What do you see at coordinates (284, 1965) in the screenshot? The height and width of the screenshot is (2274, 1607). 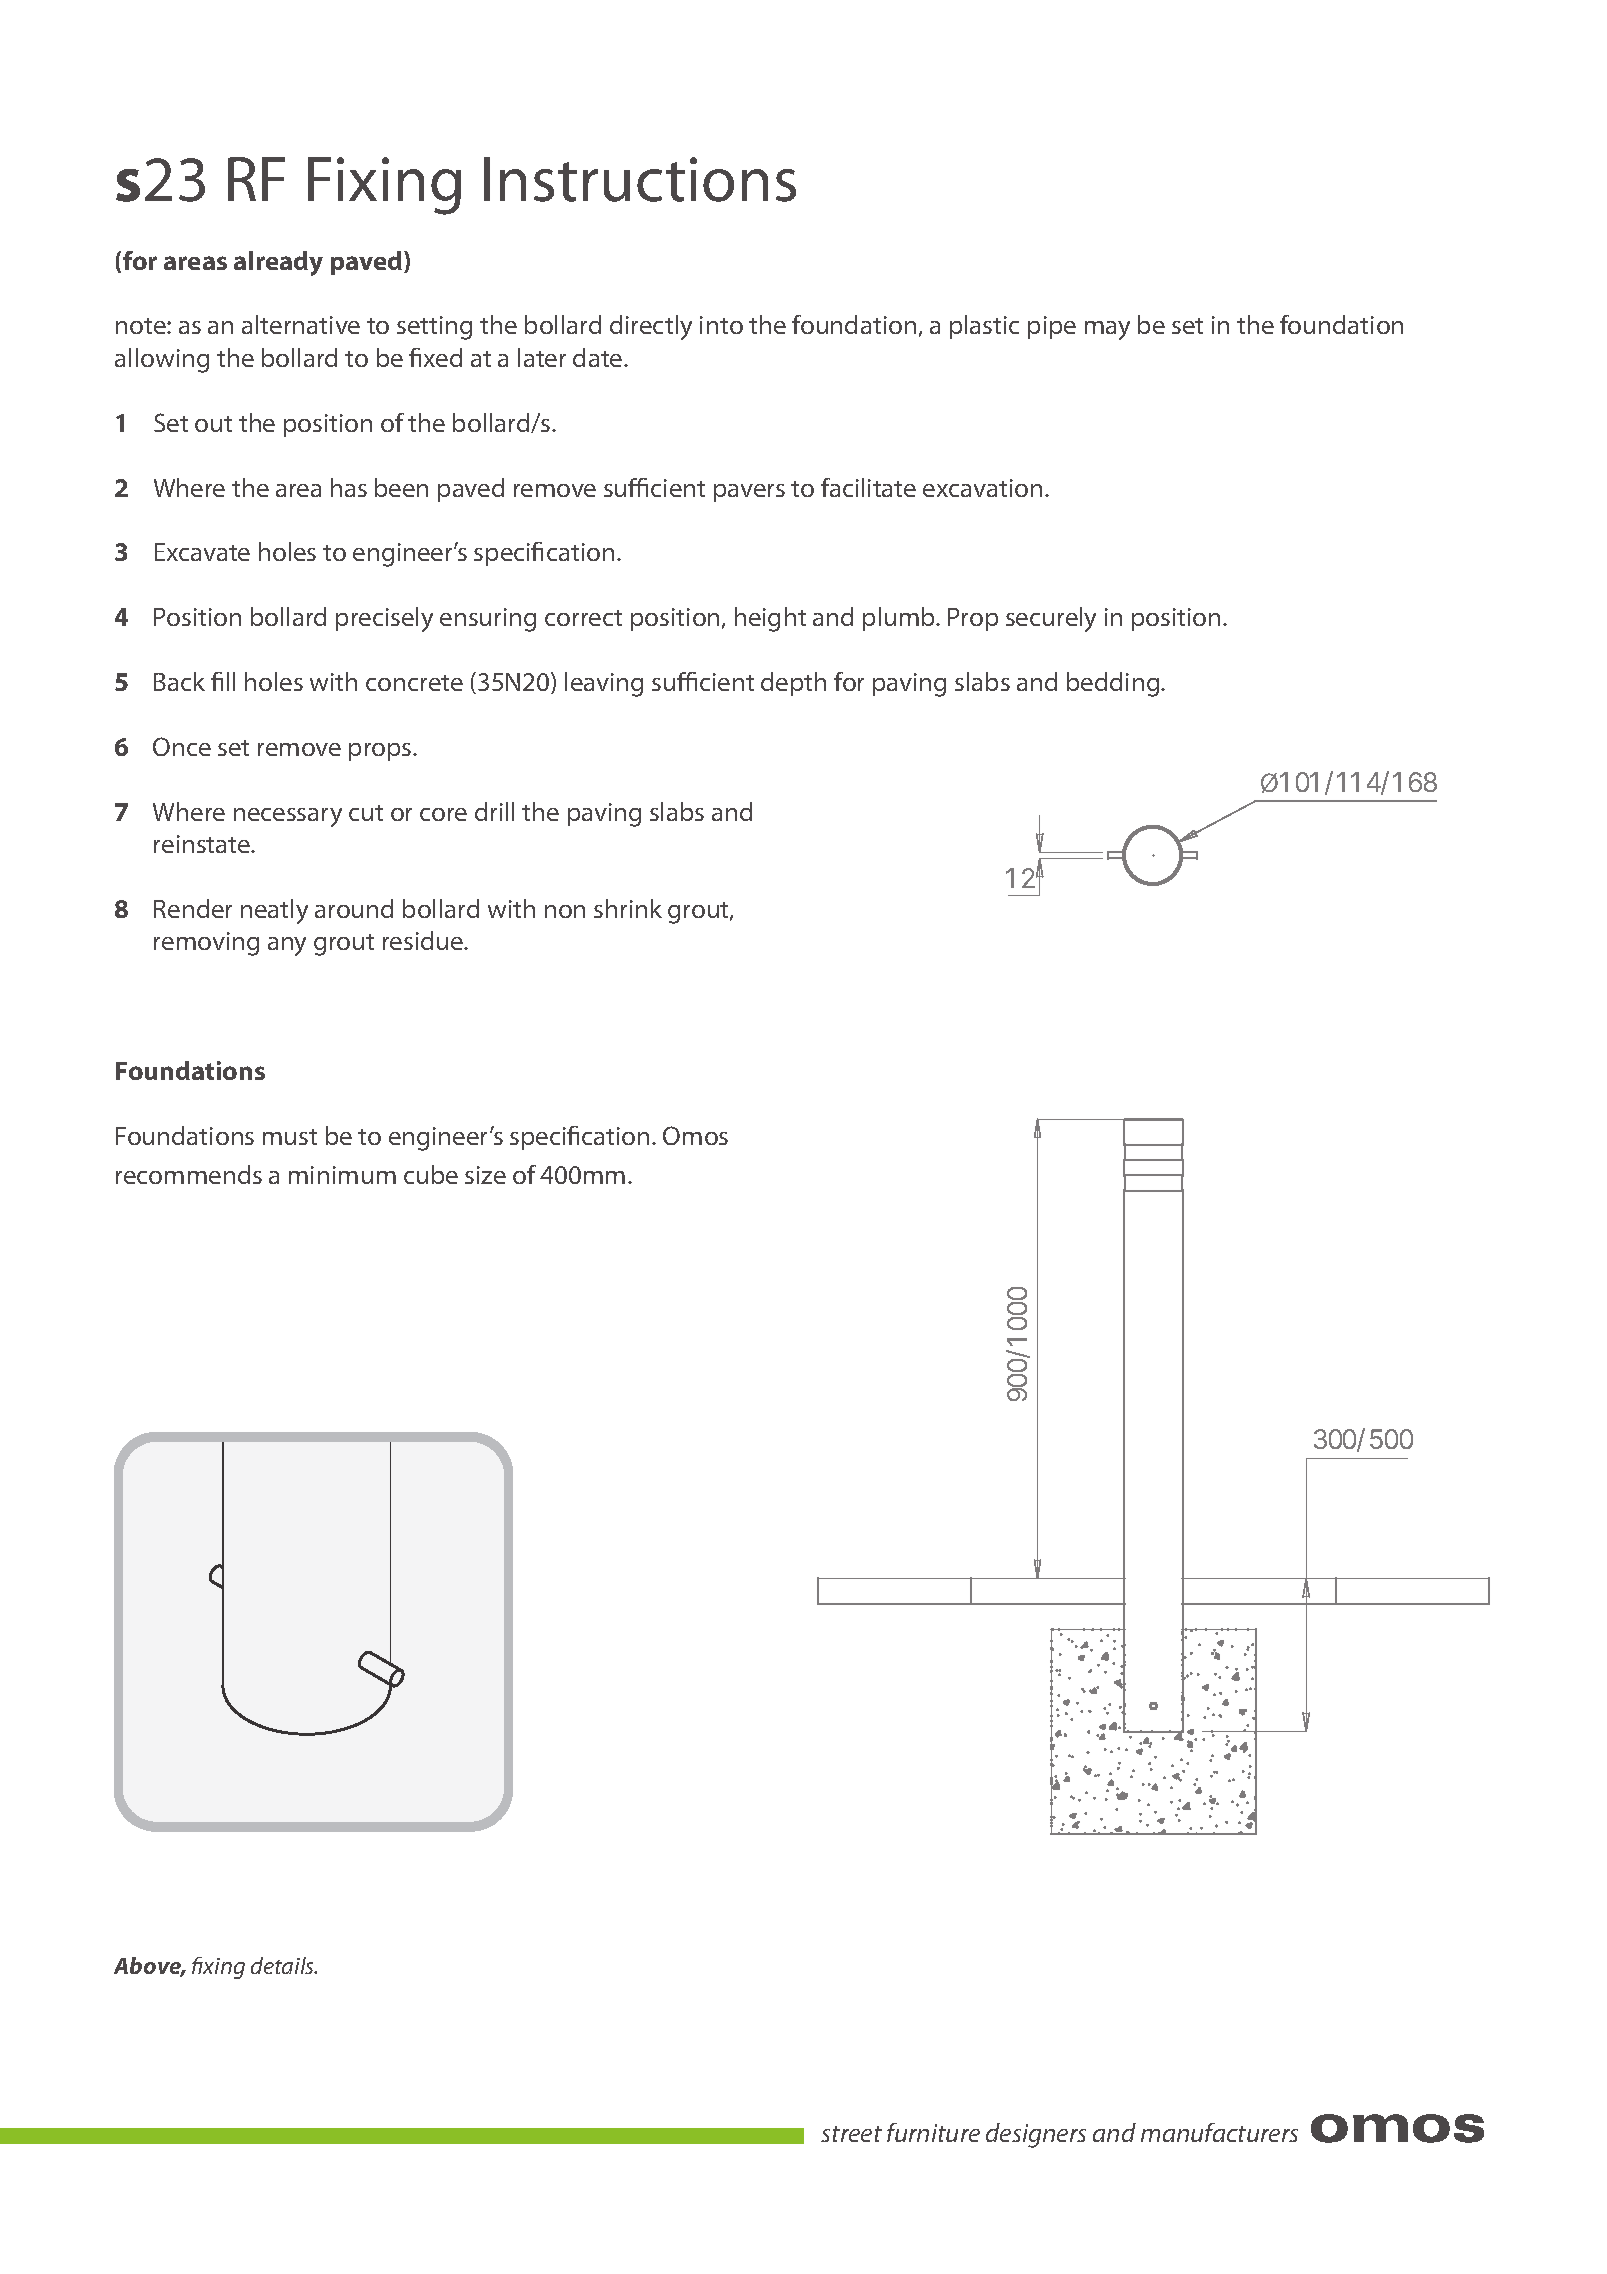 I see `details` at bounding box center [284, 1965].
